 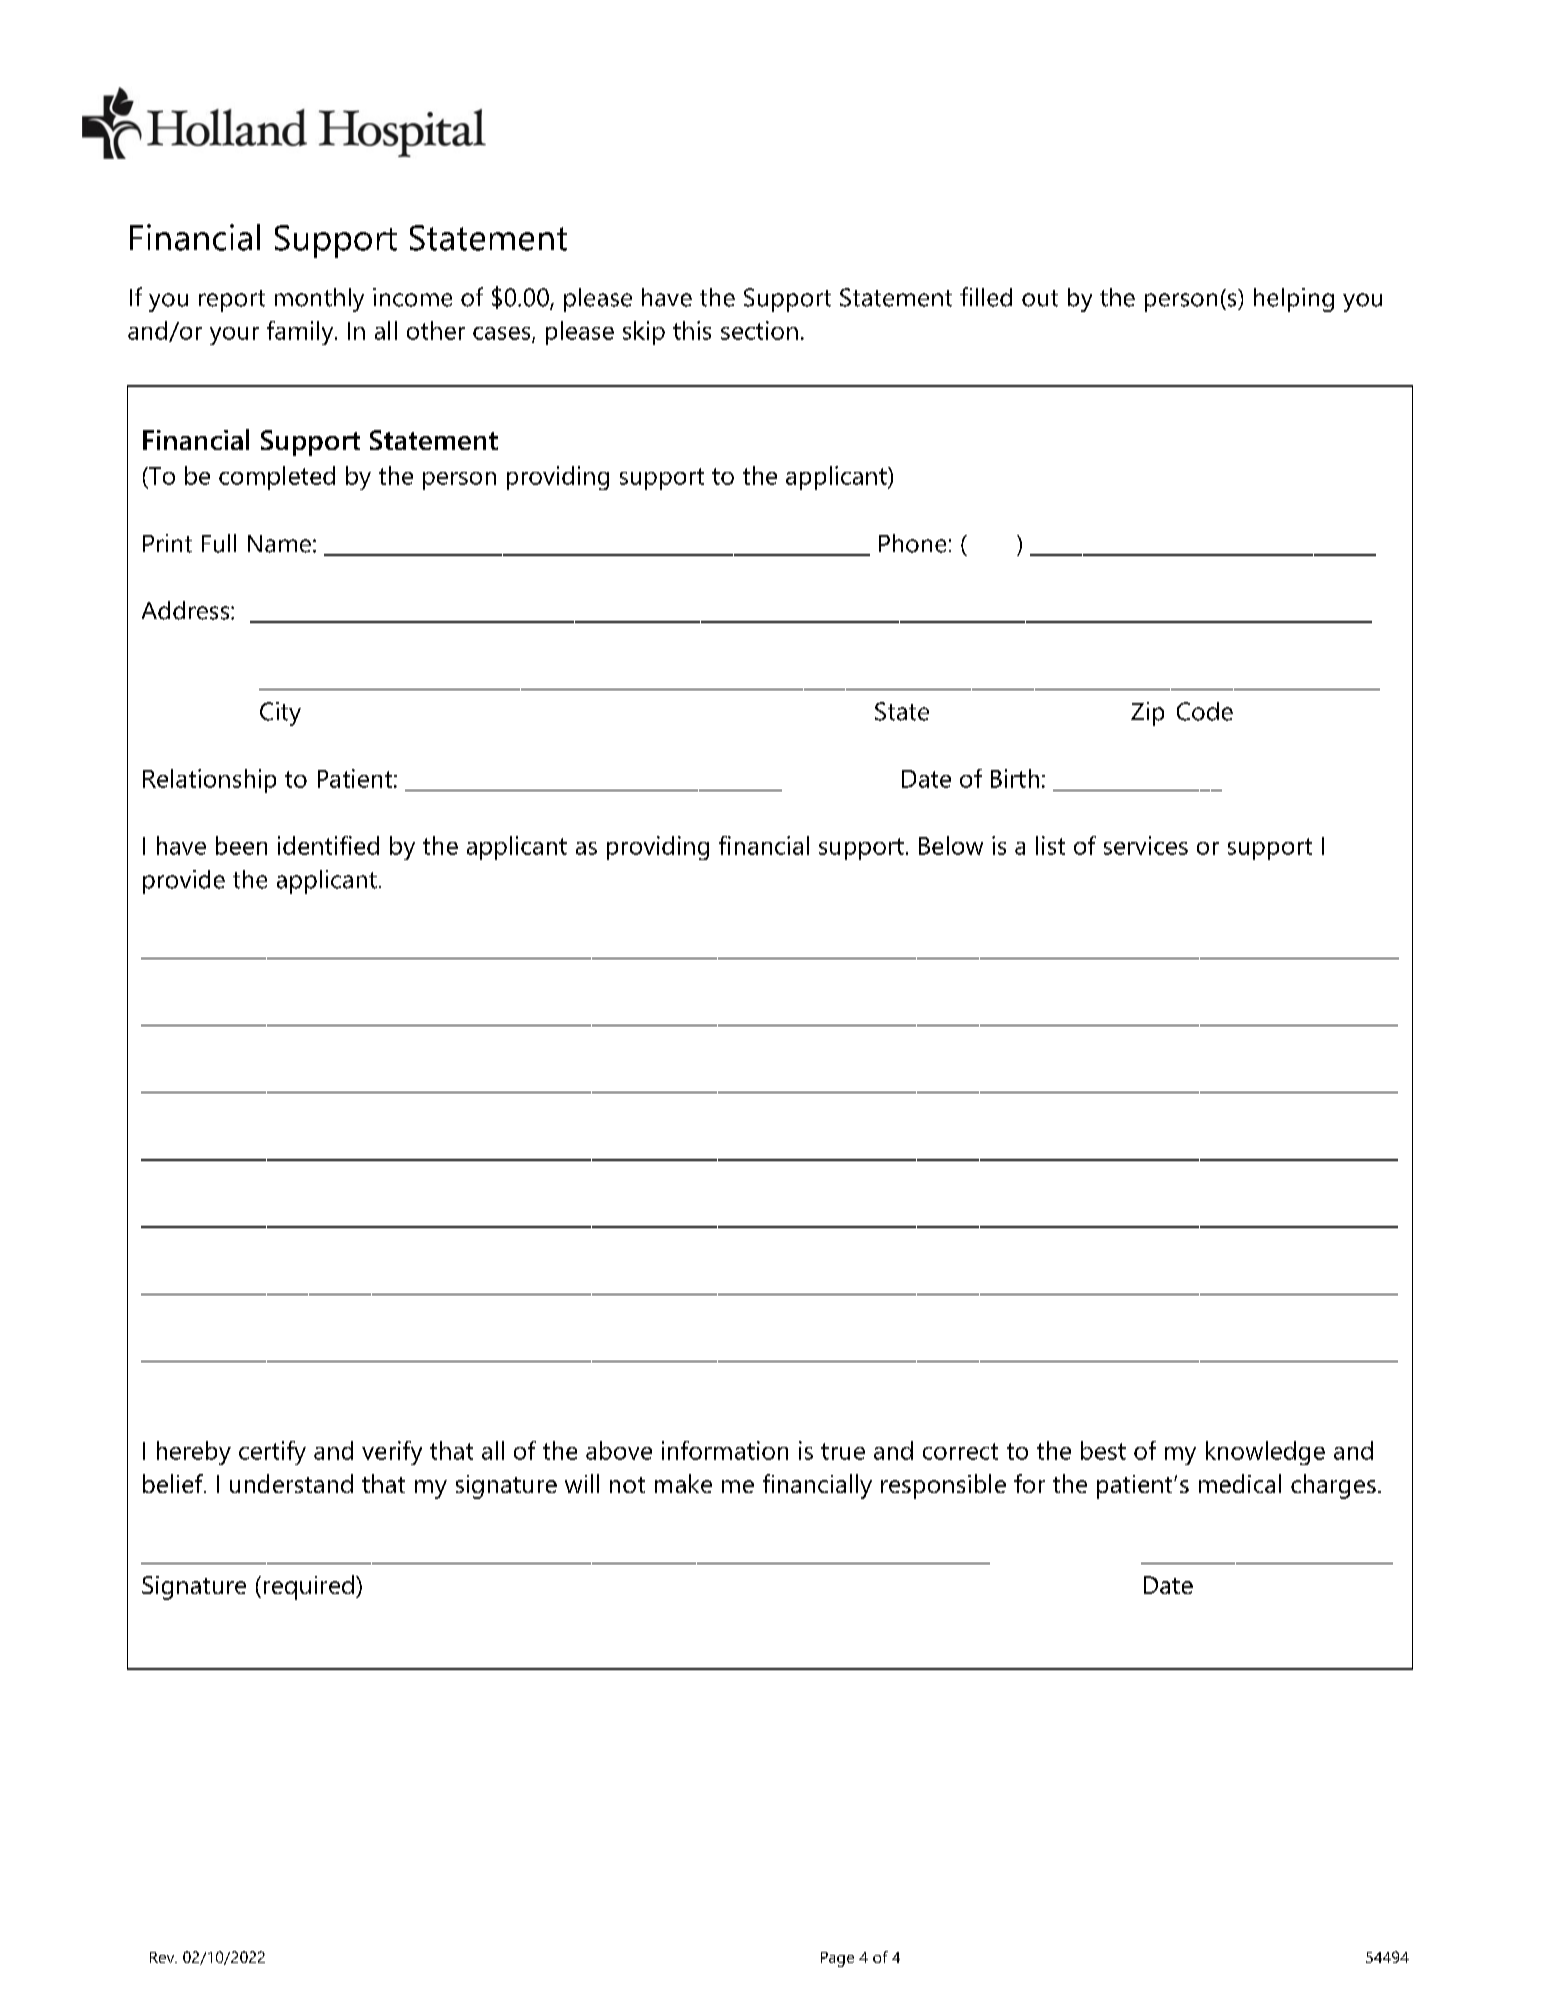 I want to click on family, so click(x=301, y=333).
